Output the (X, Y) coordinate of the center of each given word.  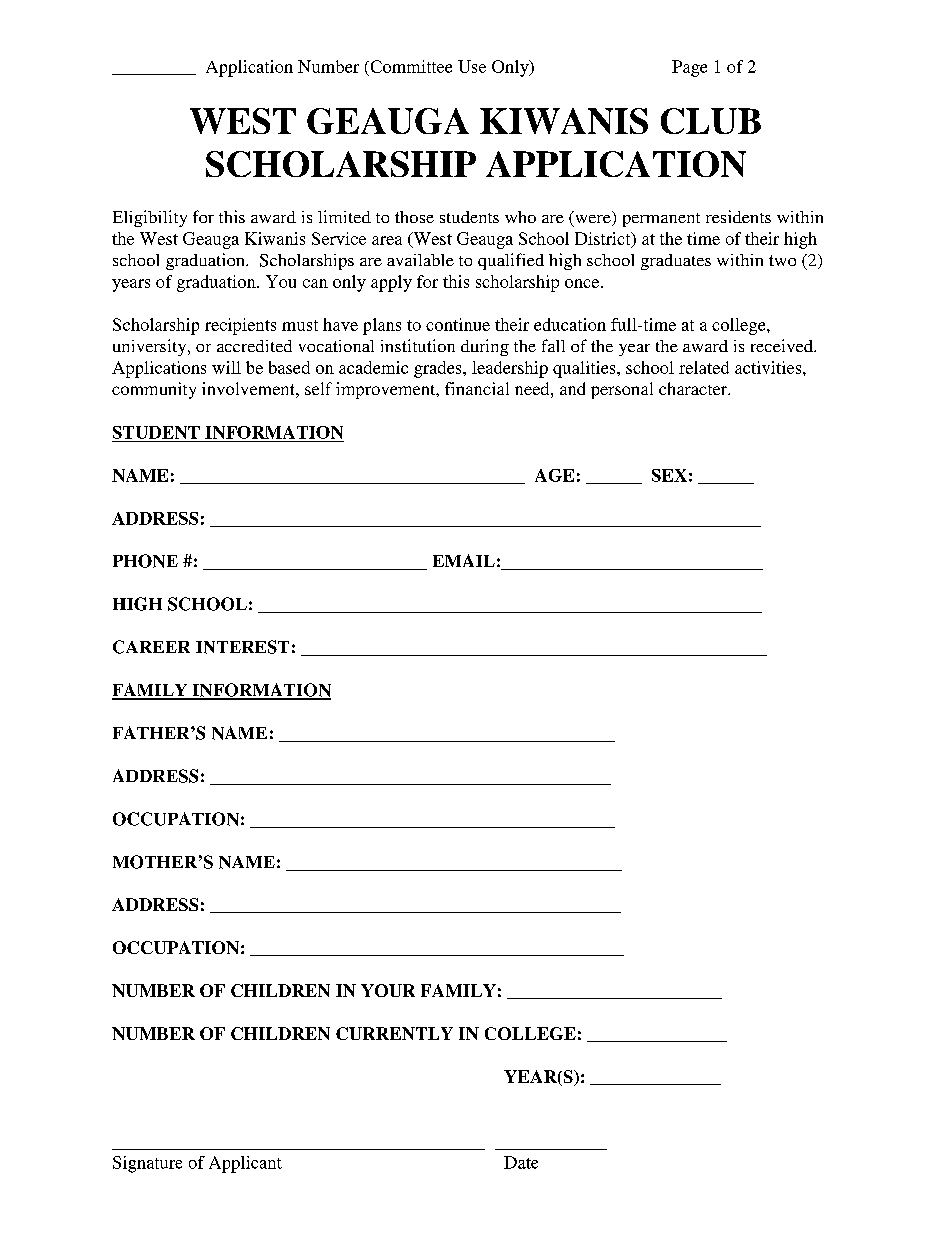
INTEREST (242, 647)
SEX (669, 475)
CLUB (711, 121)
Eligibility (150, 218)
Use (472, 66)
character (694, 388)
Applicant (245, 1164)
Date (521, 1162)
